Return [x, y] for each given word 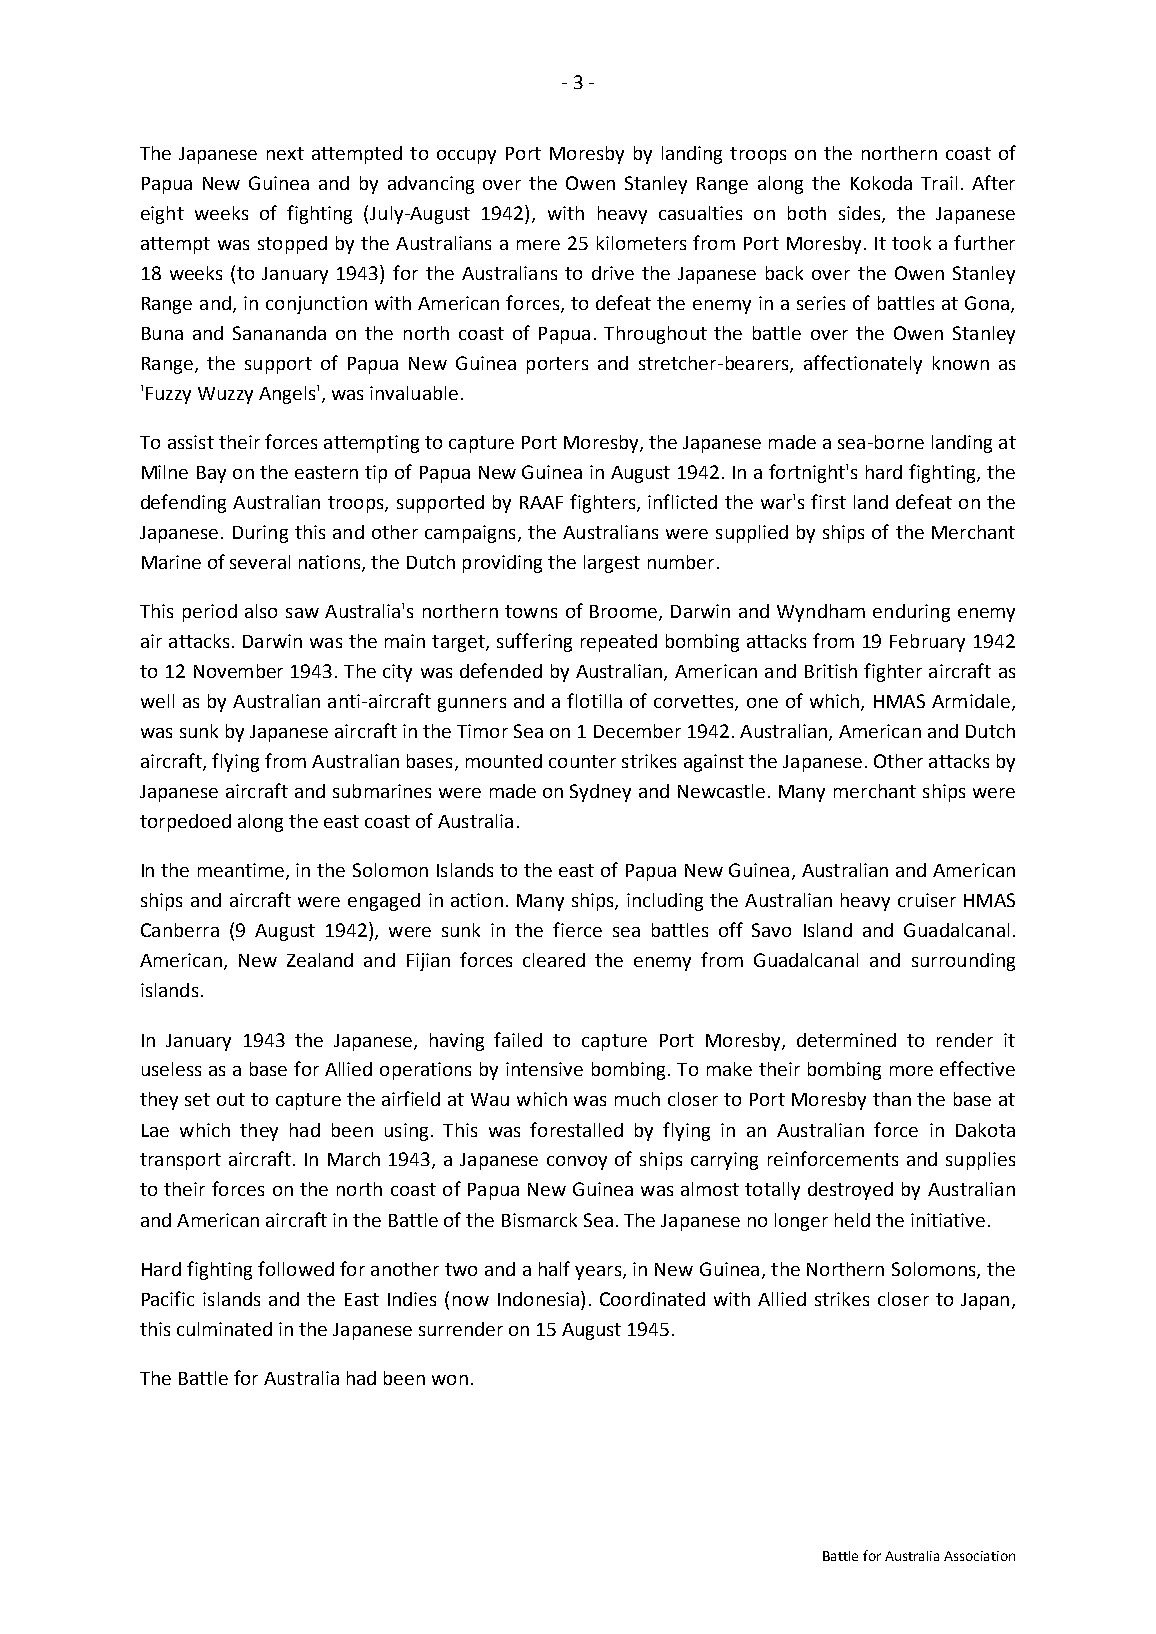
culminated [224, 1329]
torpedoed [185, 823]
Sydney [600, 793]
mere [538, 245]
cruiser [927, 900]
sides [861, 214]
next [285, 153]
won [450, 1380]
